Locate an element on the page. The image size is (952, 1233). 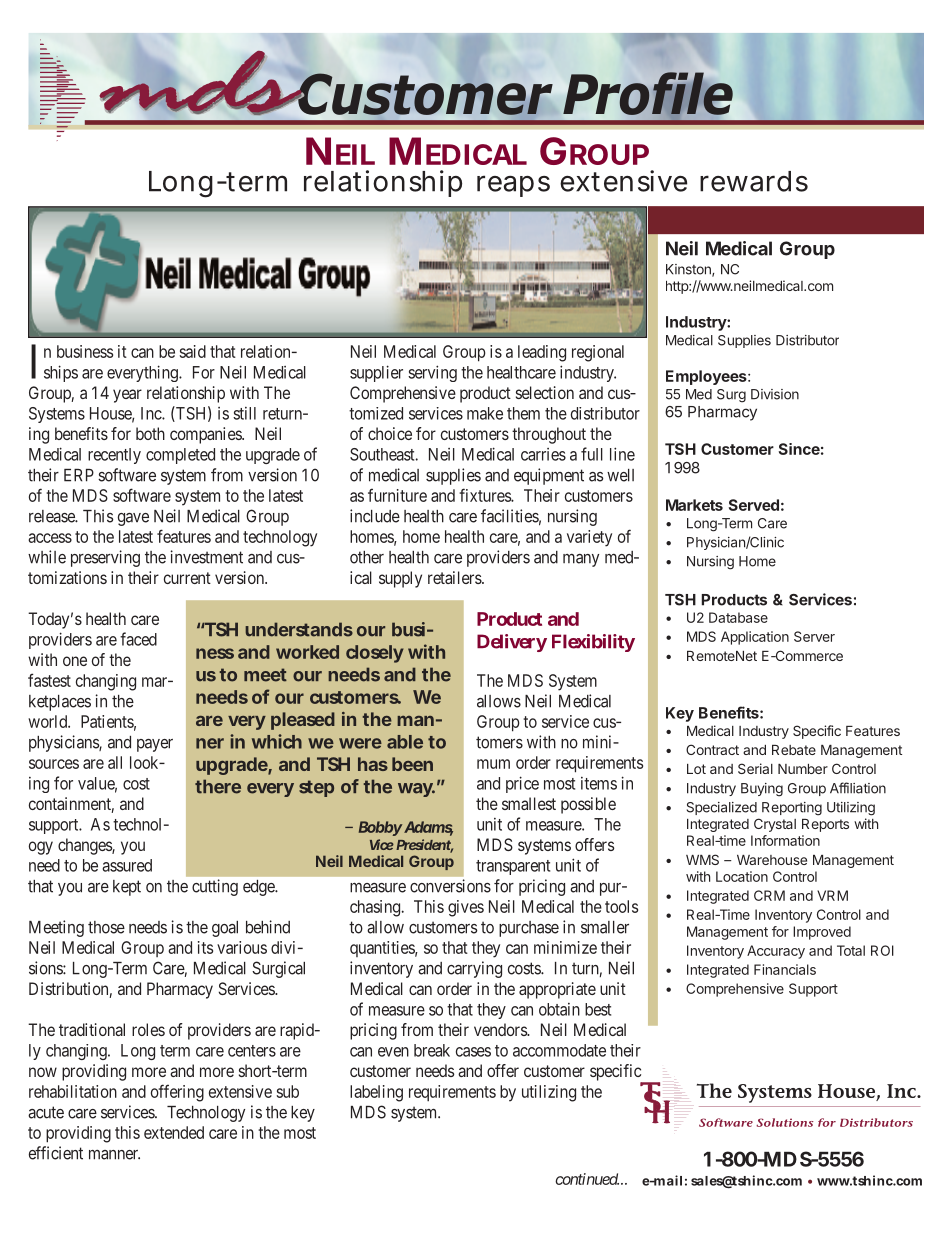
Application is located at coordinates (755, 638).
